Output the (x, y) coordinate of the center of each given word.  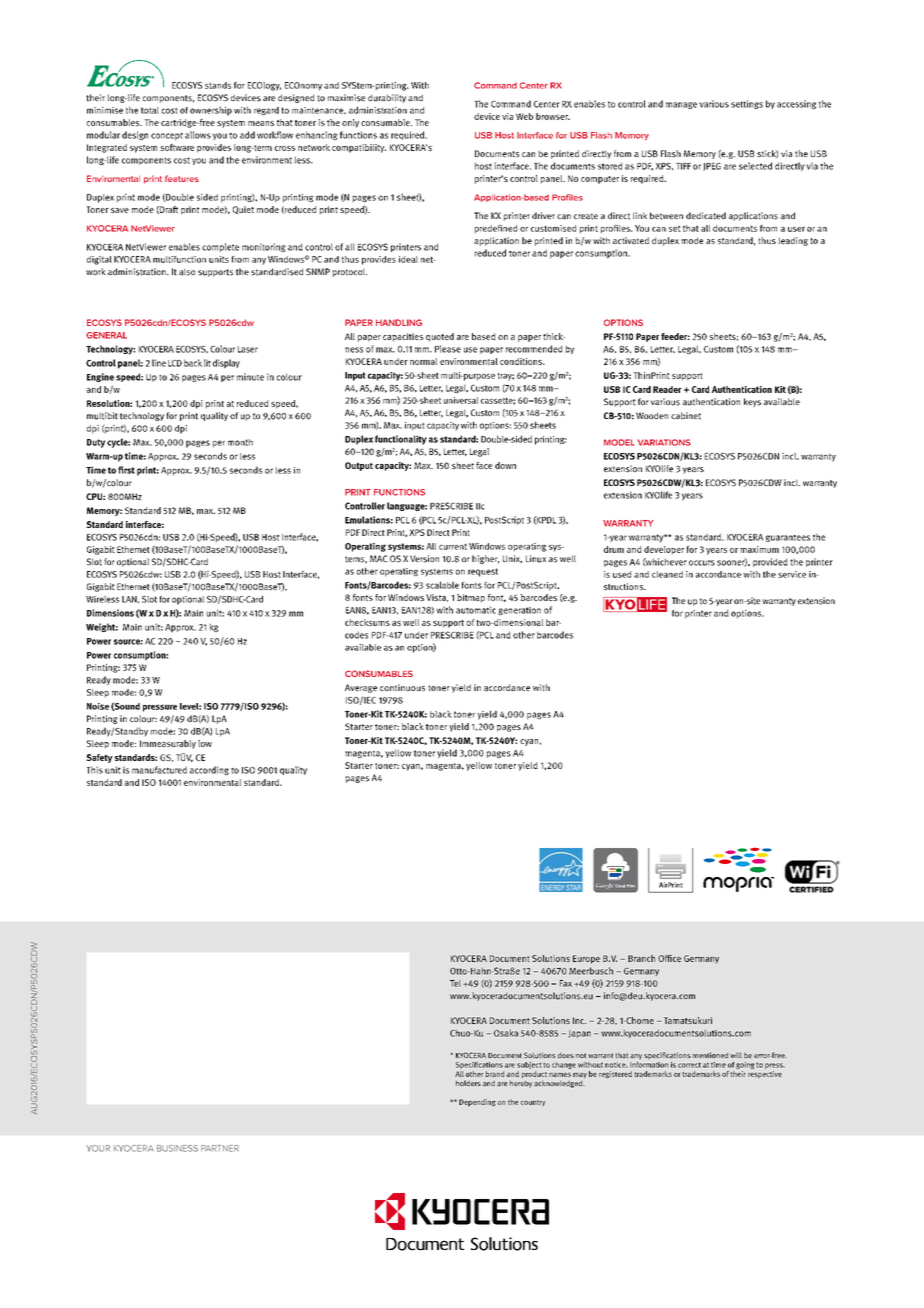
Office (669, 958)
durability (387, 98)
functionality (401, 440)
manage (681, 105)
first (126, 470)
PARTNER (220, 1148)
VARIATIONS (664, 442)
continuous (402, 687)
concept (167, 137)
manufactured (159, 770)
